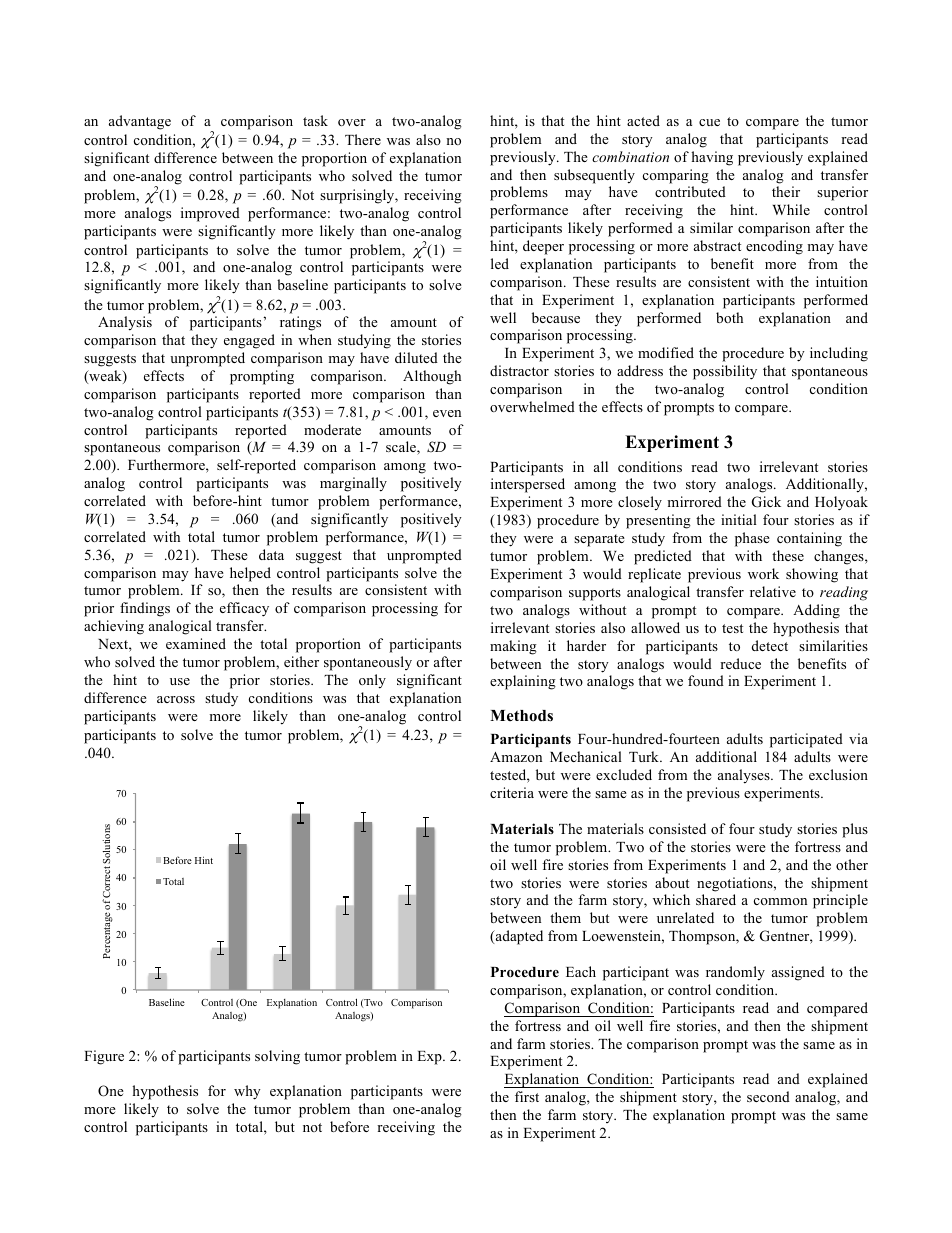 This page has width=952, height=1233. I want to click on engaged, so click(249, 341).
